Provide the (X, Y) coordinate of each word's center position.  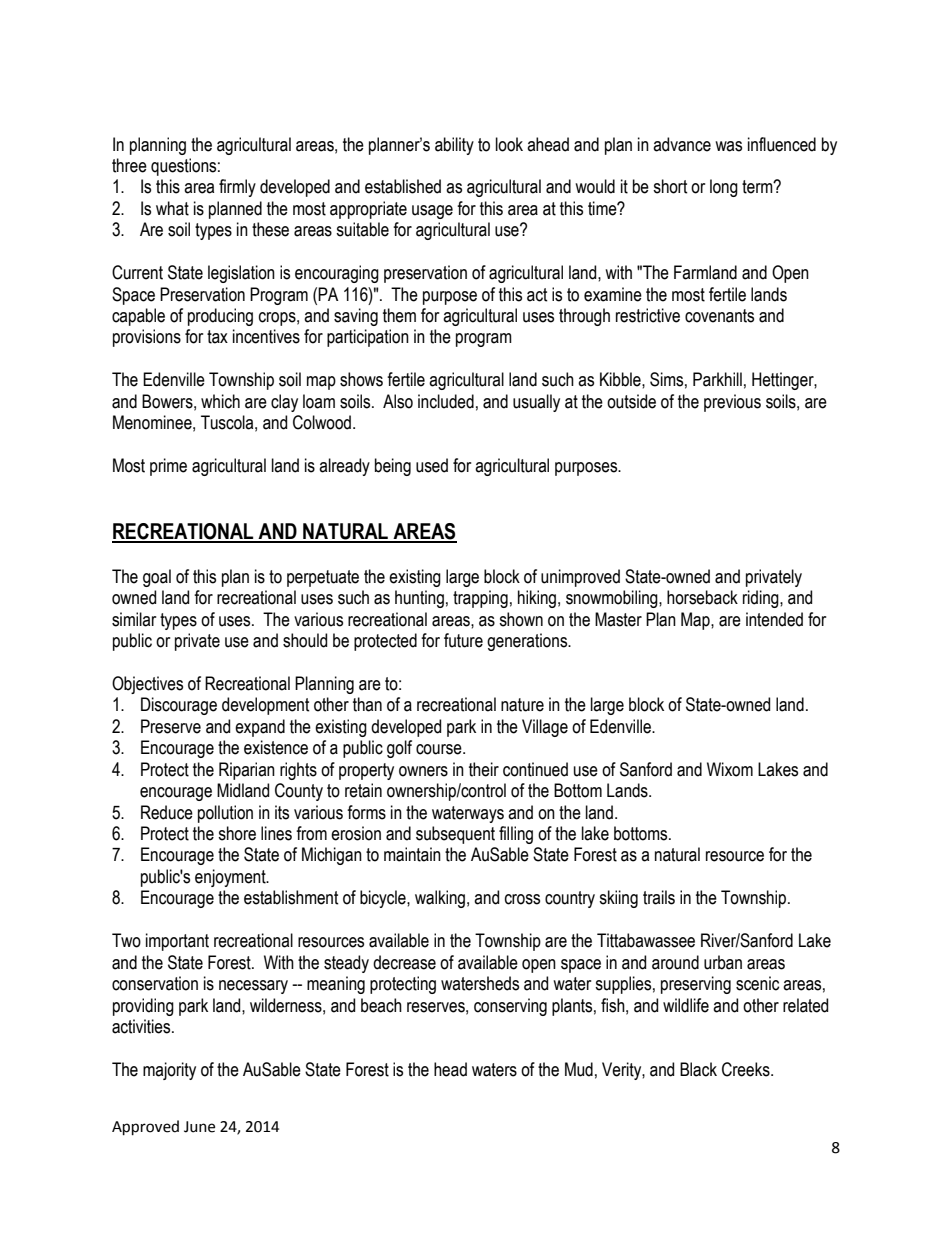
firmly (237, 188)
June (199, 1127)
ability (454, 146)
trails (659, 897)
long (724, 188)
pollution (225, 814)
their (484, 769)
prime (168, 467)
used (432, 465)
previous (732, 403)
